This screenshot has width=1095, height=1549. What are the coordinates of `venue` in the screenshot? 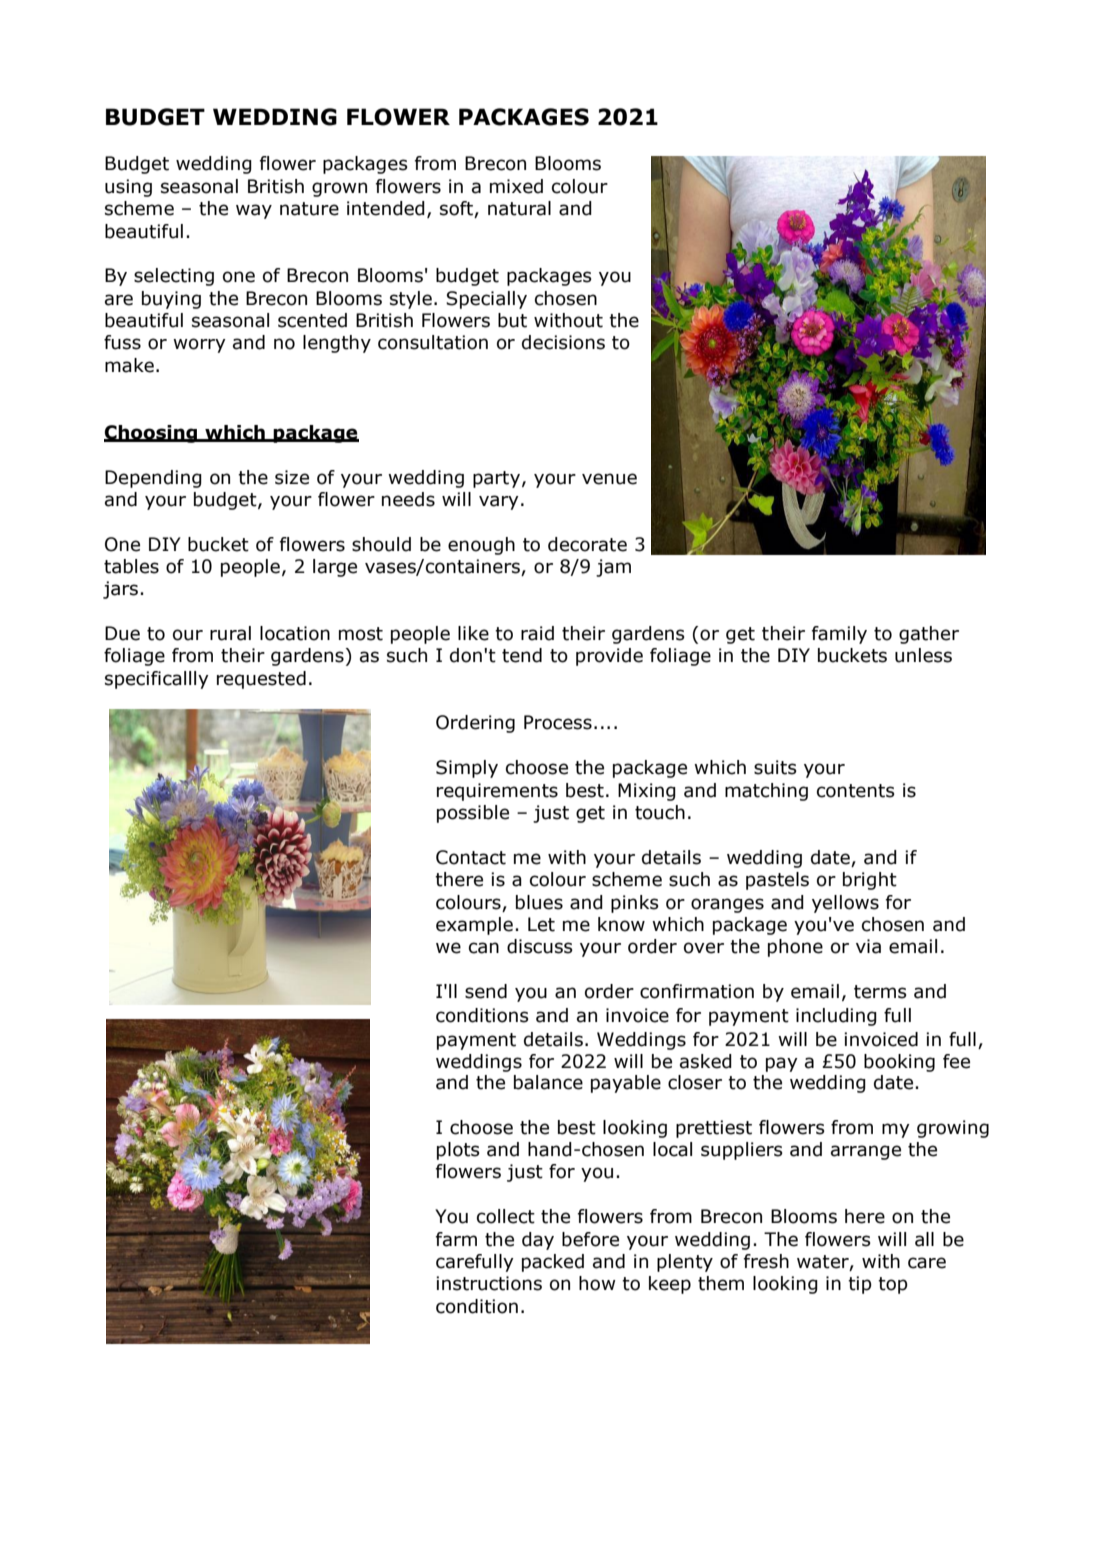 It's located at (609, 479).
